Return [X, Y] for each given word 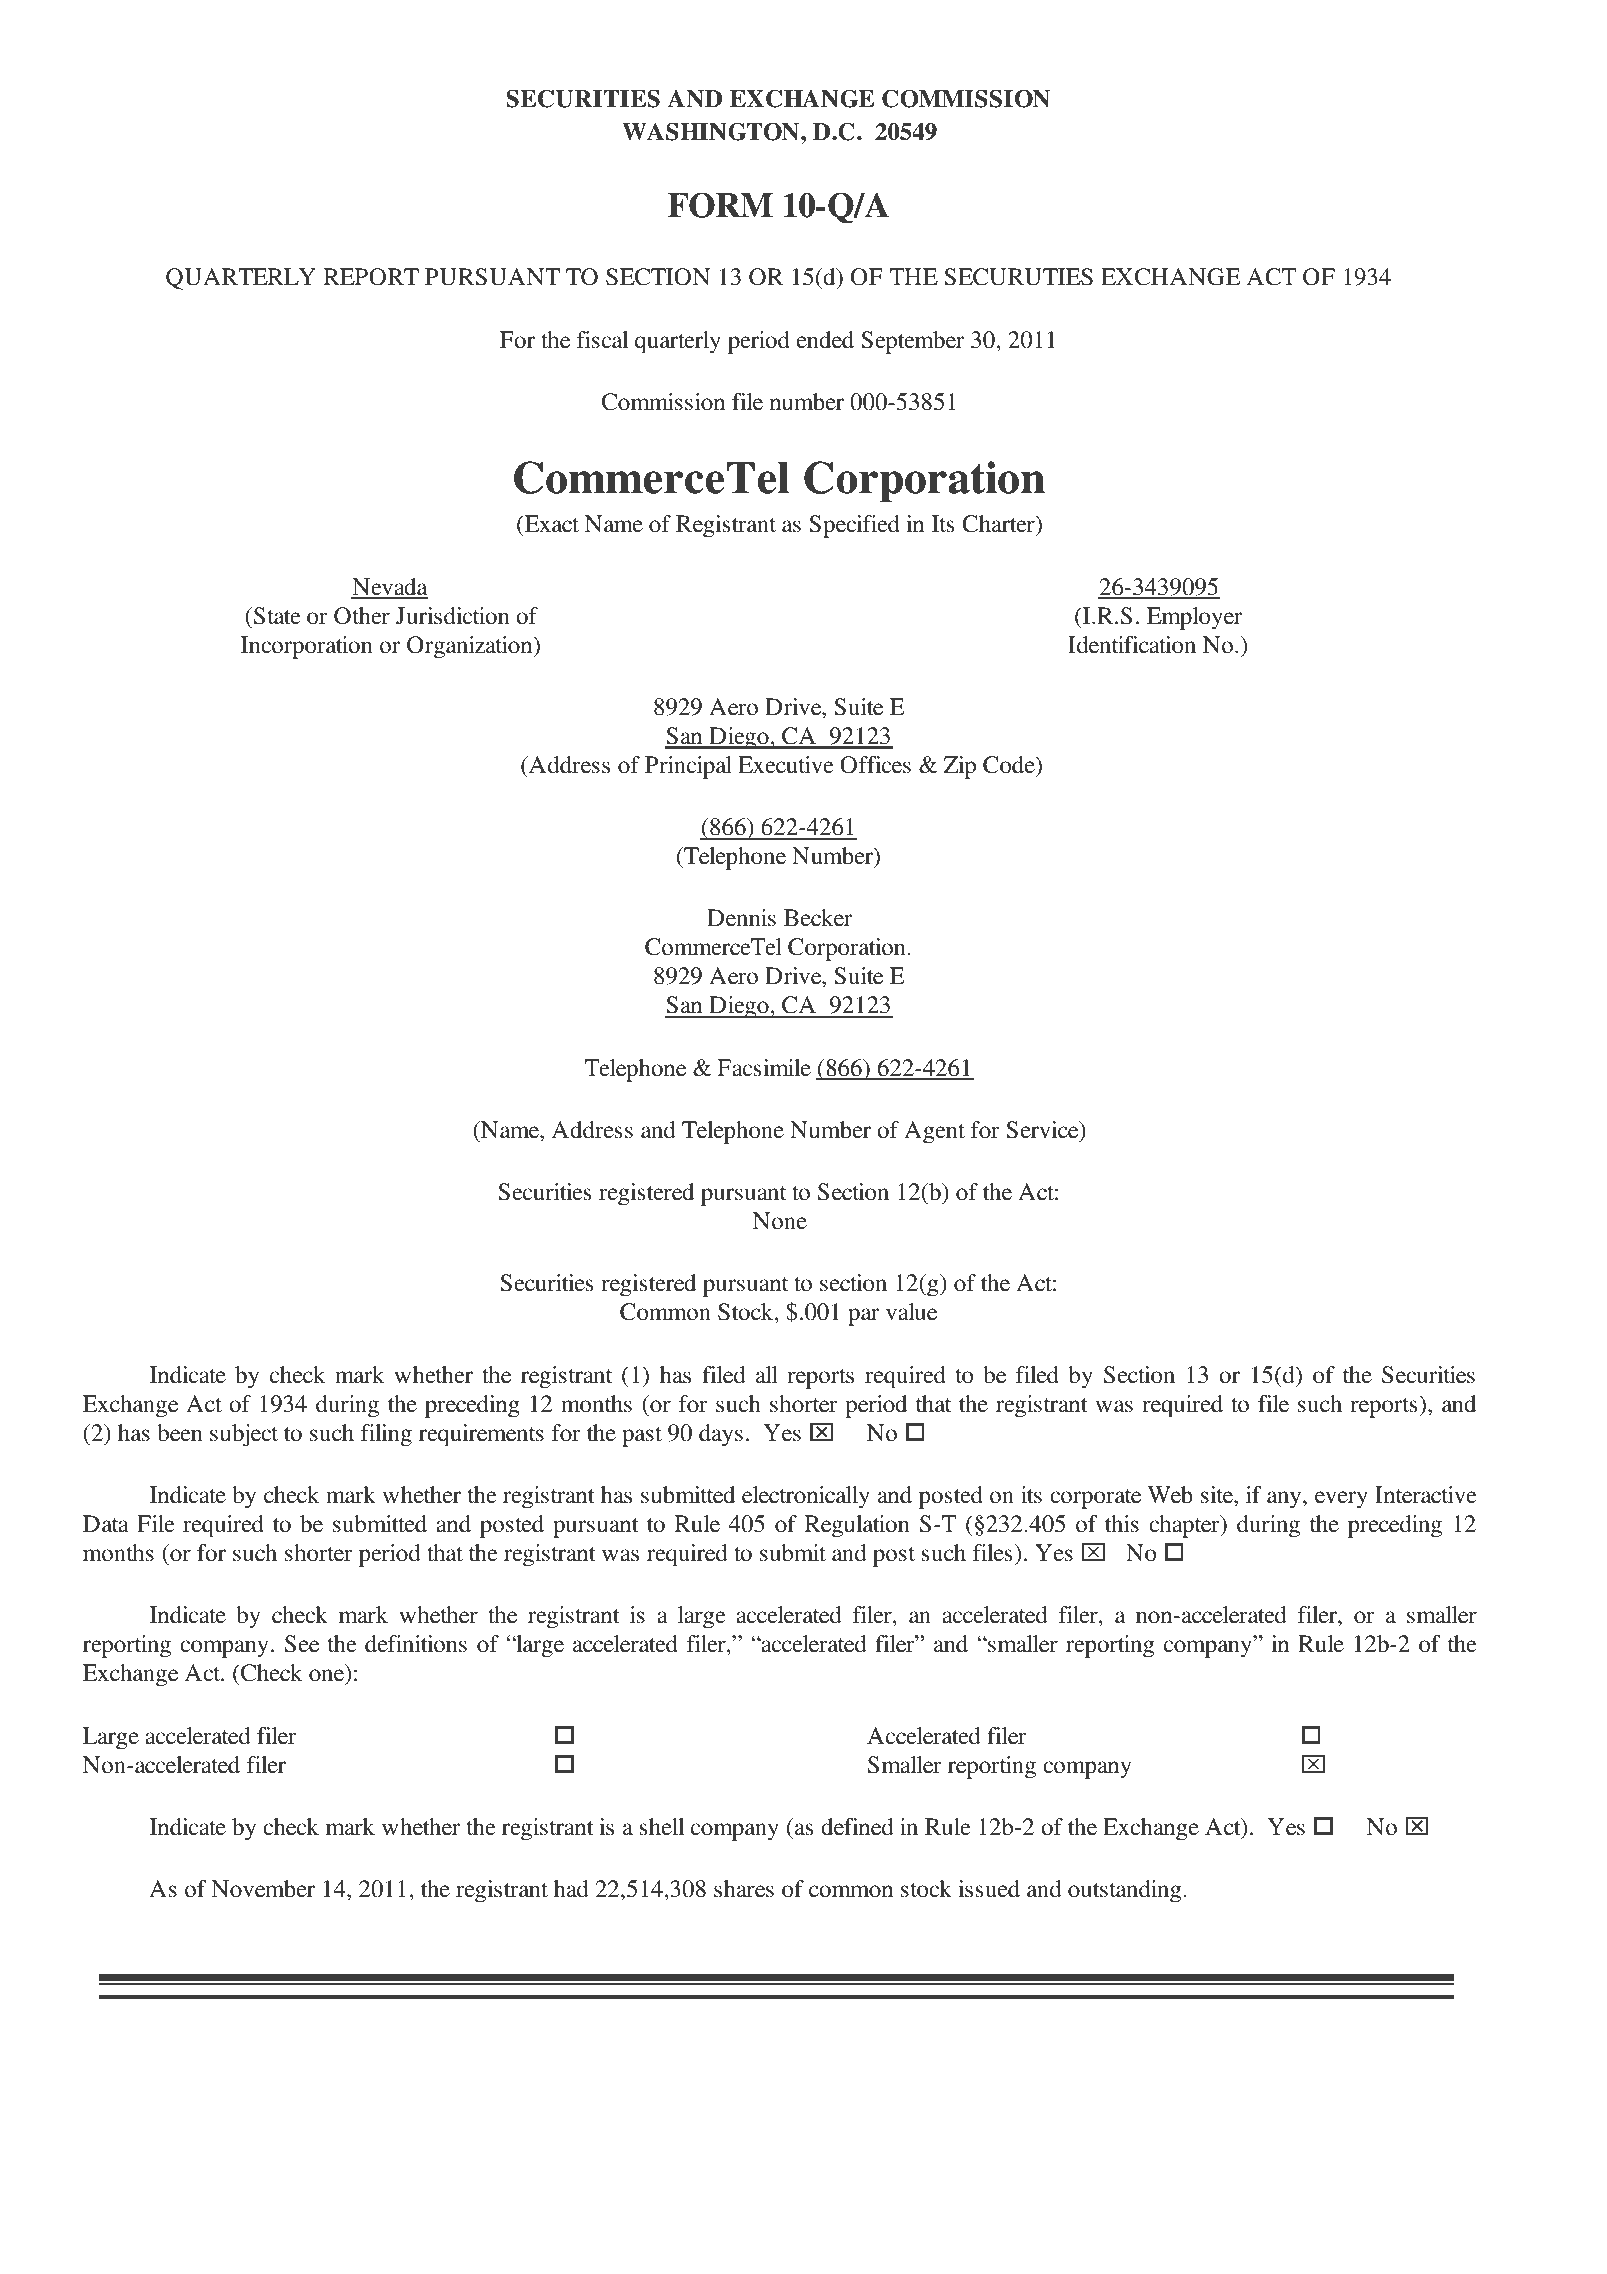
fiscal [602, 340]
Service [1043, 1131]
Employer [1194, 618]
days [721, 1435]
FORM [720, 205]
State [276, 616]
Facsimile [764, 1068]
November [263, 1889]
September [912, 342]
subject [244, 1435]
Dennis [741, 918]
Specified [854, 526]
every [1341, 1500]
